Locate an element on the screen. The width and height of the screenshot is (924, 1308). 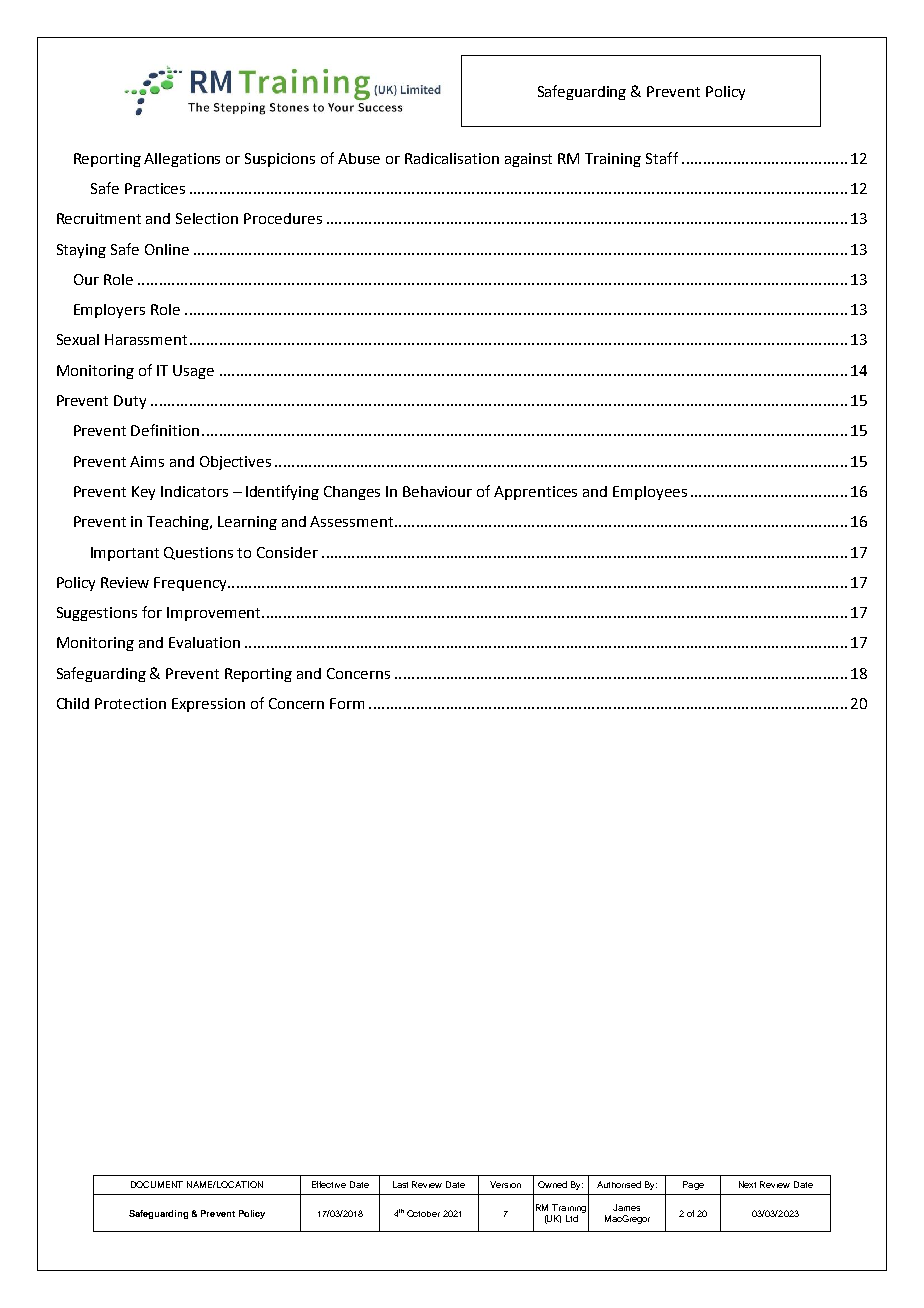
Last is located at coordinates (400, 1184).
